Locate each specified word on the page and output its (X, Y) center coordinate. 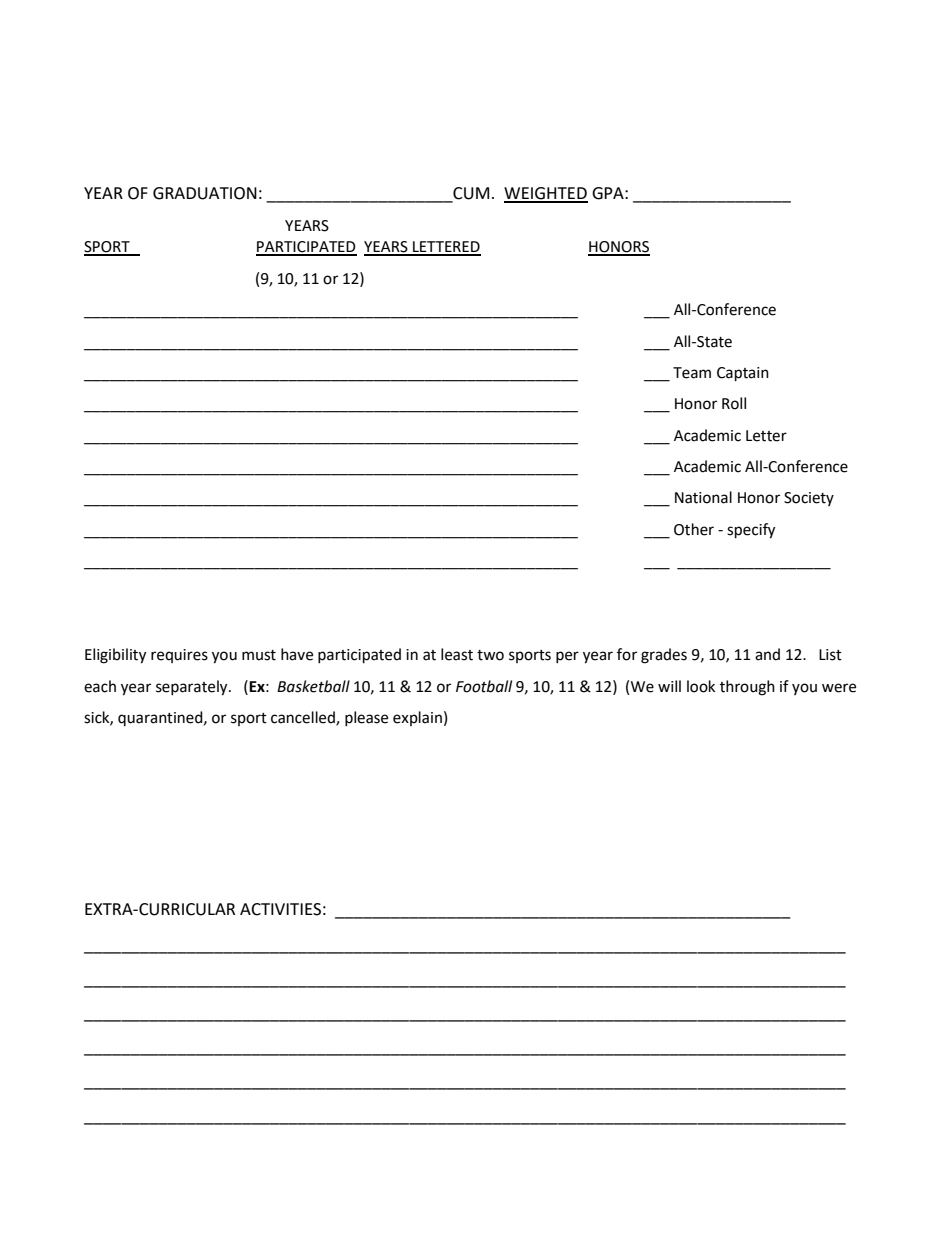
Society (809, 499)
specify (751, 531)
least (457, 654)
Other (694, 529)
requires (179, 656)
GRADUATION (205, 193)
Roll (734, 403)
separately (193, 688)
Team (692, 373)
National (703, 497)
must (259, 655)
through (747, 688)
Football (484, 686)
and (767, 654)
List (830, 655)
